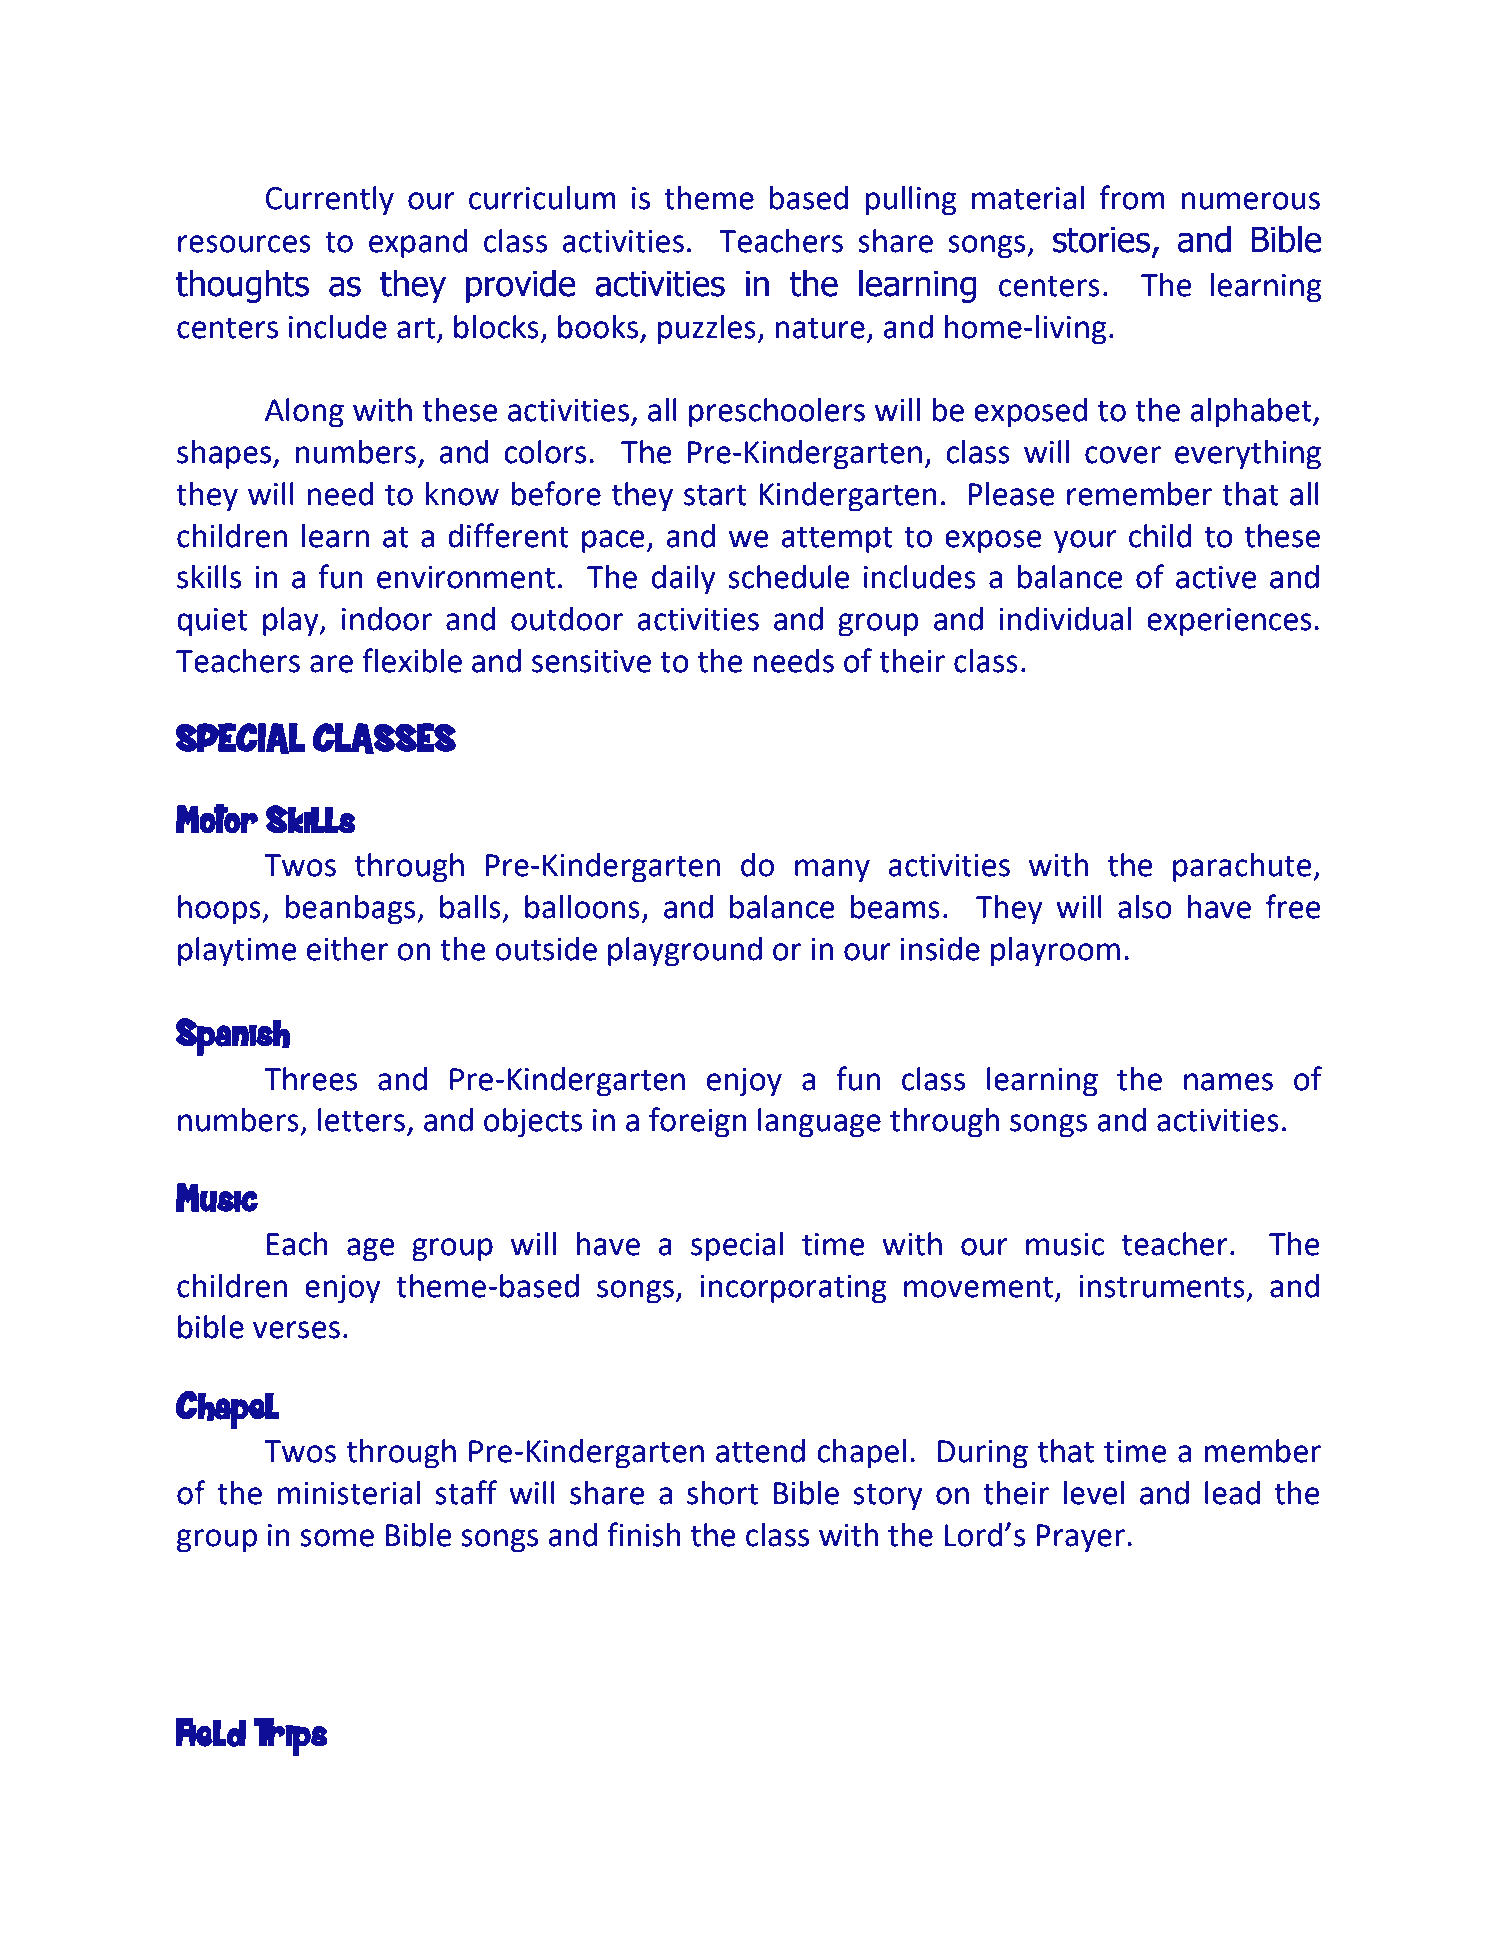 The height and width of the screenshot is (1938, 1498). What do you see at coordinates (361, 1120) in the screenshot?
I see `letters` at bounding box center [361, 1120].
